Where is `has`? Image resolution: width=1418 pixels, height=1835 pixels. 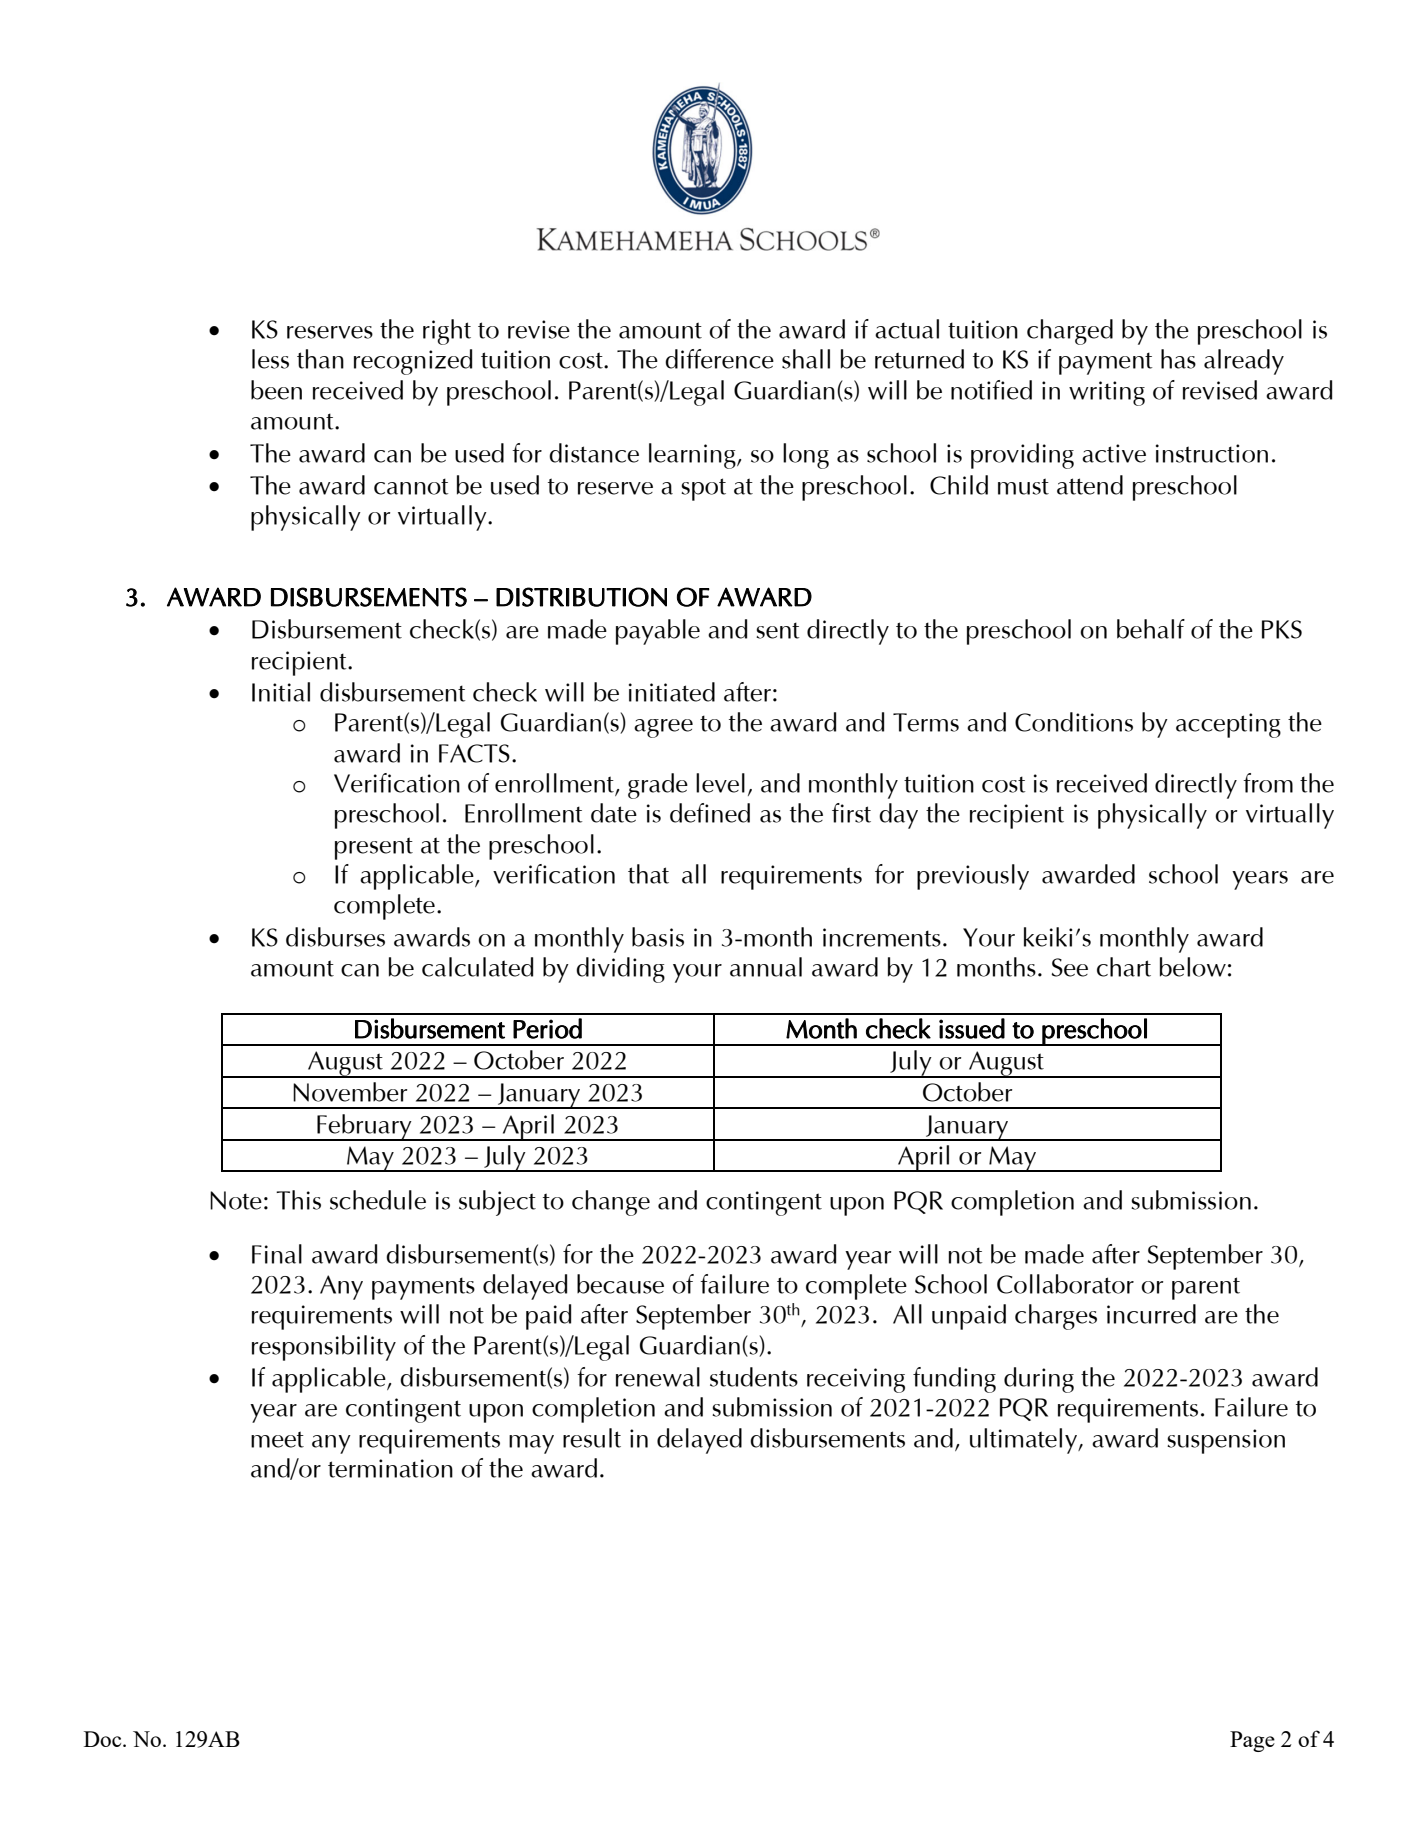
has is located at coordinates (1178, 359).
